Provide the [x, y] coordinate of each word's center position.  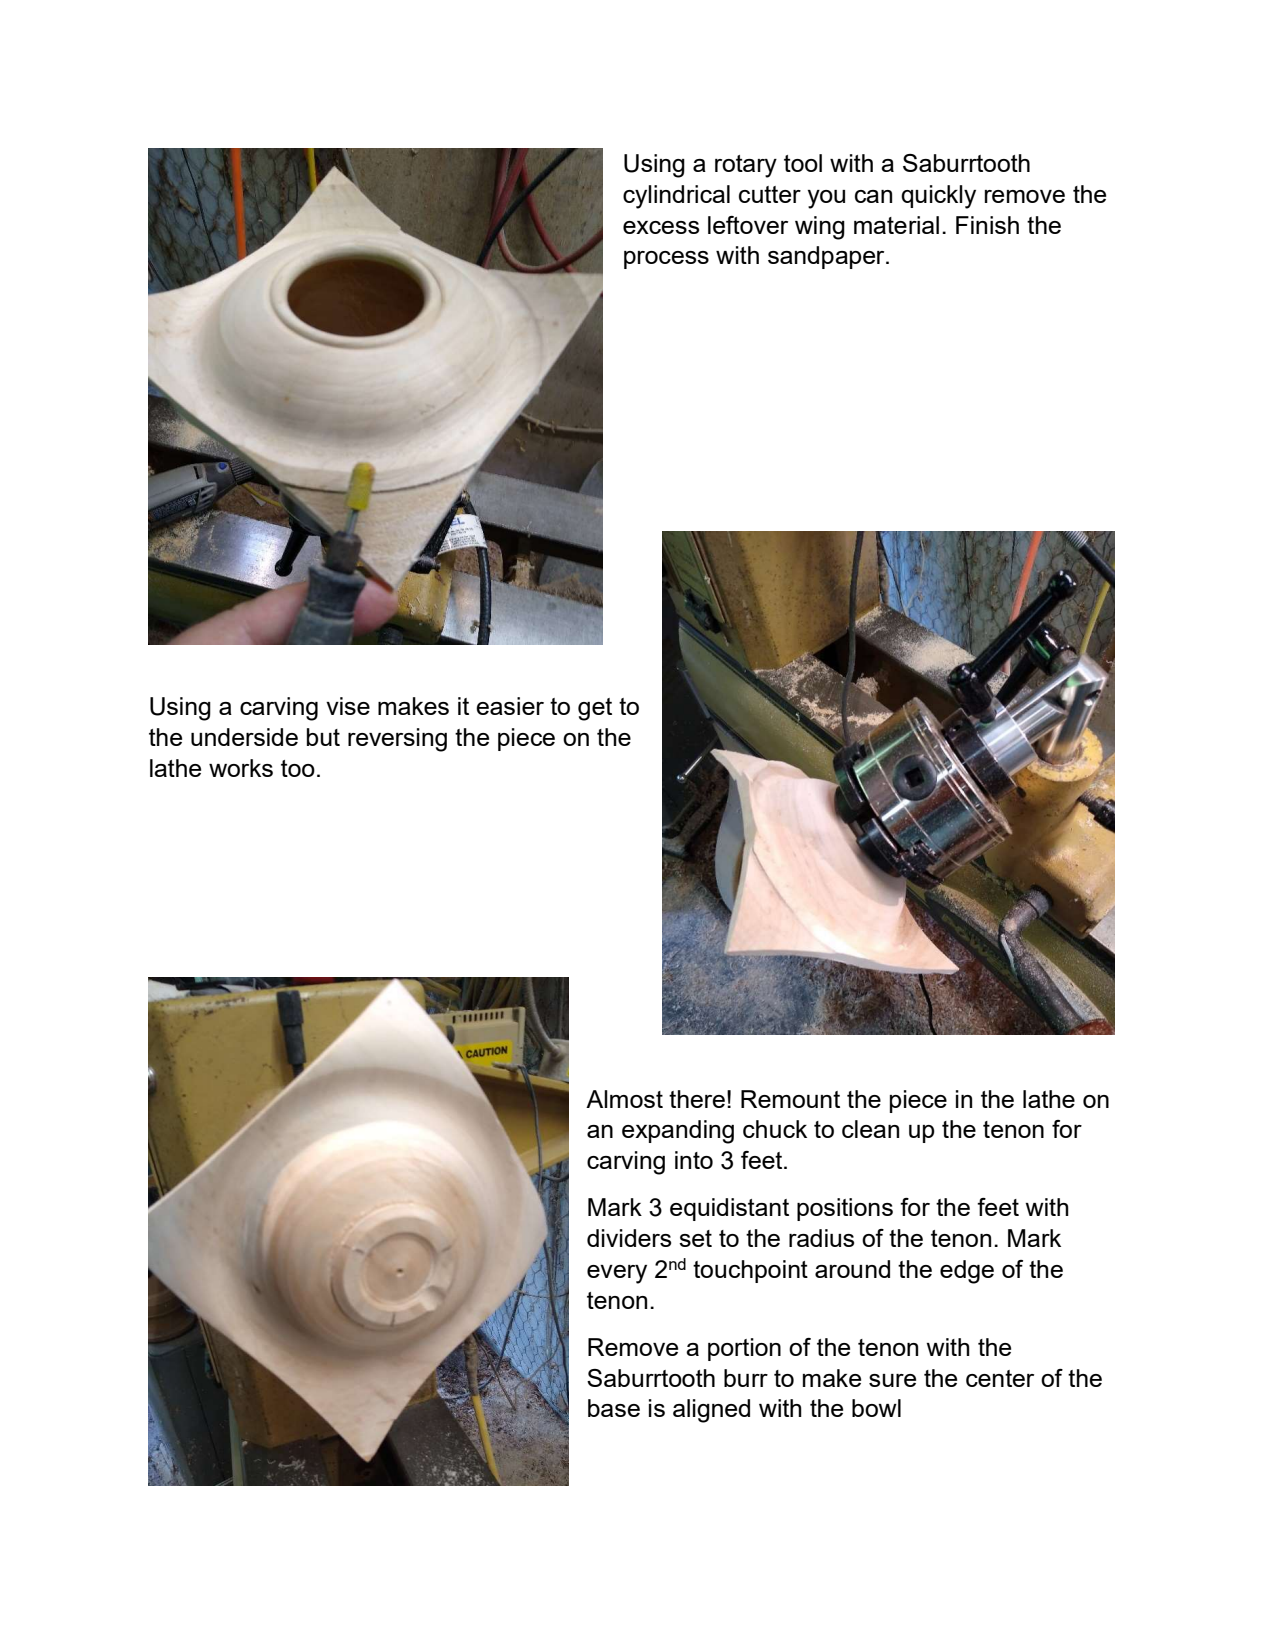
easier [510, 706]
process [666, 260]
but [323, 737]
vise [348, 706]
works [241, 768]
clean [870, 1129]
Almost [624, 1099]
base [614, 1408]
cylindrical [676, 197]
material [896, 225]
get [595, 709]
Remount [790, 1099]
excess [661, 227]
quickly [938, 197]
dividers [629, 1238]
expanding [678, 1132]
